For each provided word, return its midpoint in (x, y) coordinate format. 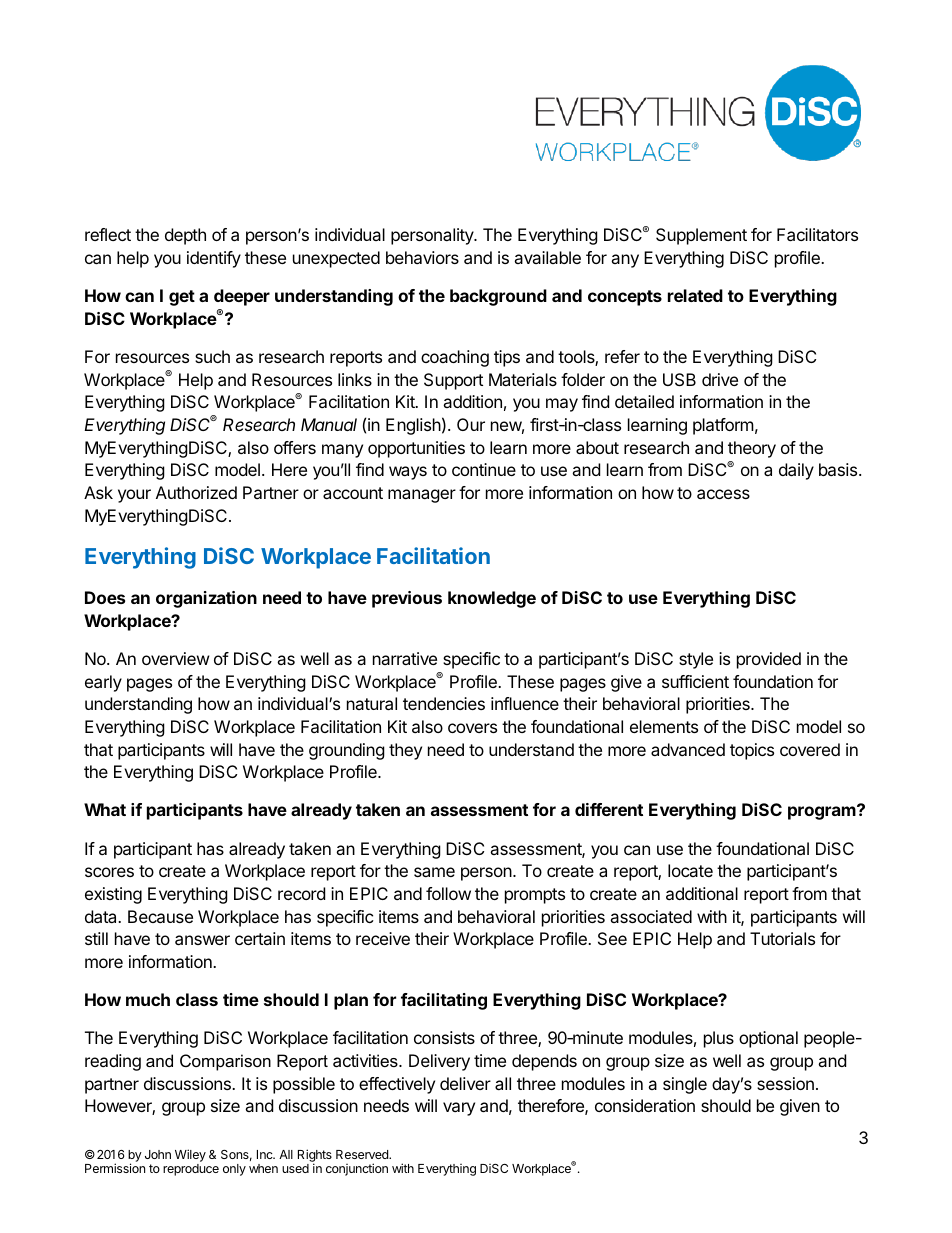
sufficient (695, 681)
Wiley (190, 1157)
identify (214, 259)
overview (176, 658)
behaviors (422, 257)
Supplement (701, 236)
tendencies (444, 703)
